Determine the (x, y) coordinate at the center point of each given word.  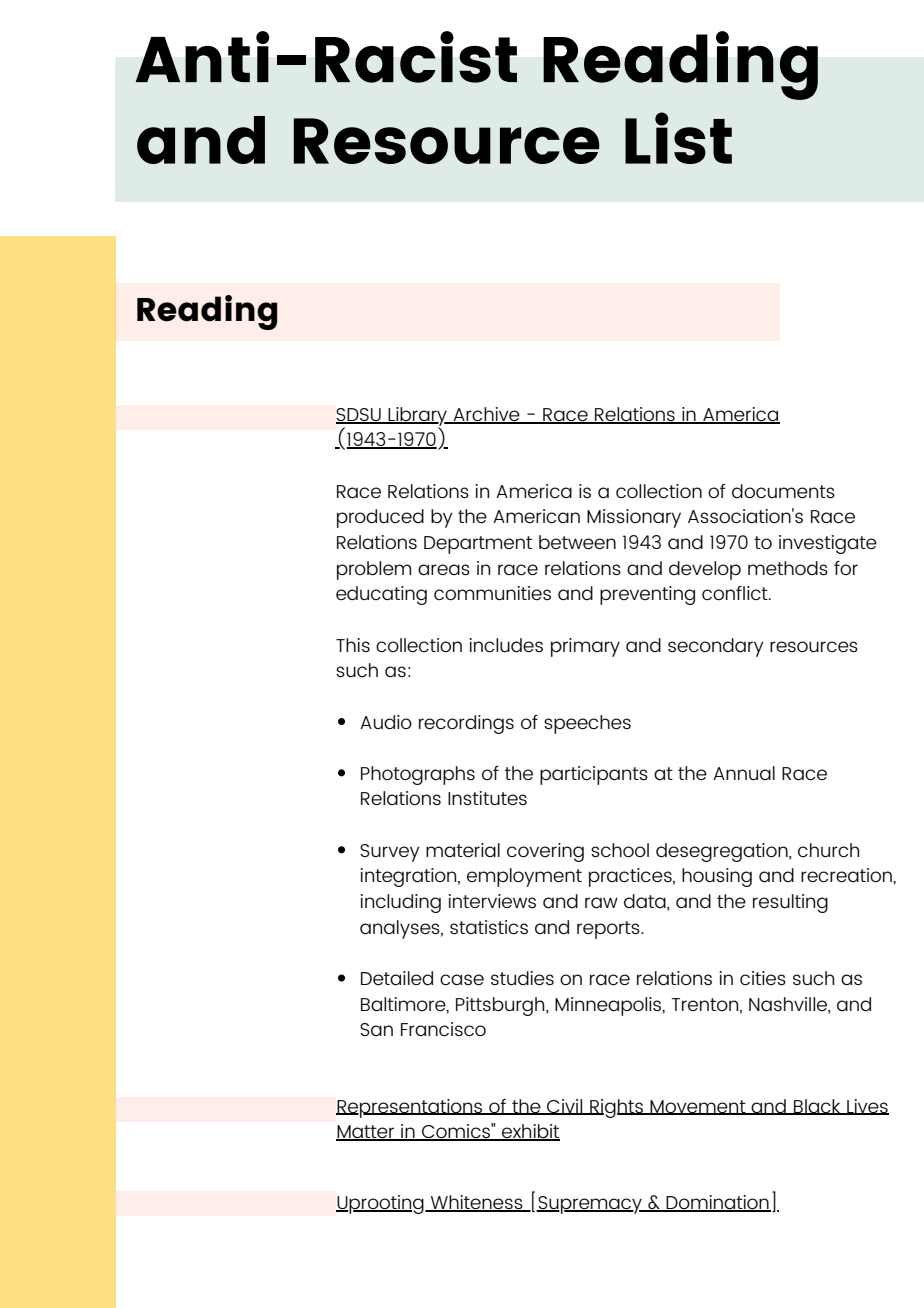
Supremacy (590, 1205)
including (401, 903)
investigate (828, 544)
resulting (790, 903)
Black (817, 1107)
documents (783, 491)
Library (418, 417)
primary (585, 647)
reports (609, 930)
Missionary (634, 518)
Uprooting (381, 1204)
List (678, 138)
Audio (386, 722)
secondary (716, 647)
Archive (486, 415)
